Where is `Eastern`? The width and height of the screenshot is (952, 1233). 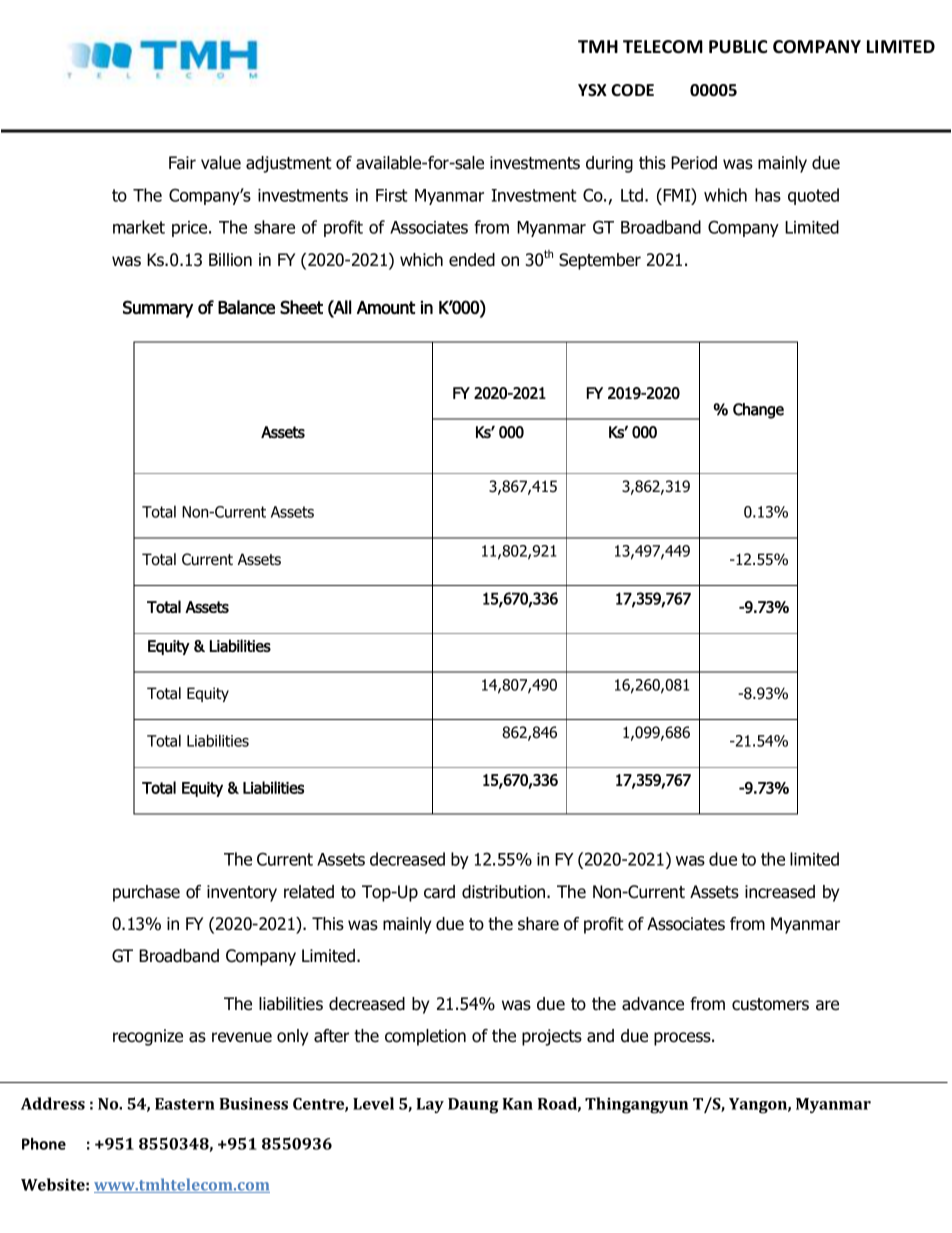 Eastern is located at coordinates (185, 1104).
